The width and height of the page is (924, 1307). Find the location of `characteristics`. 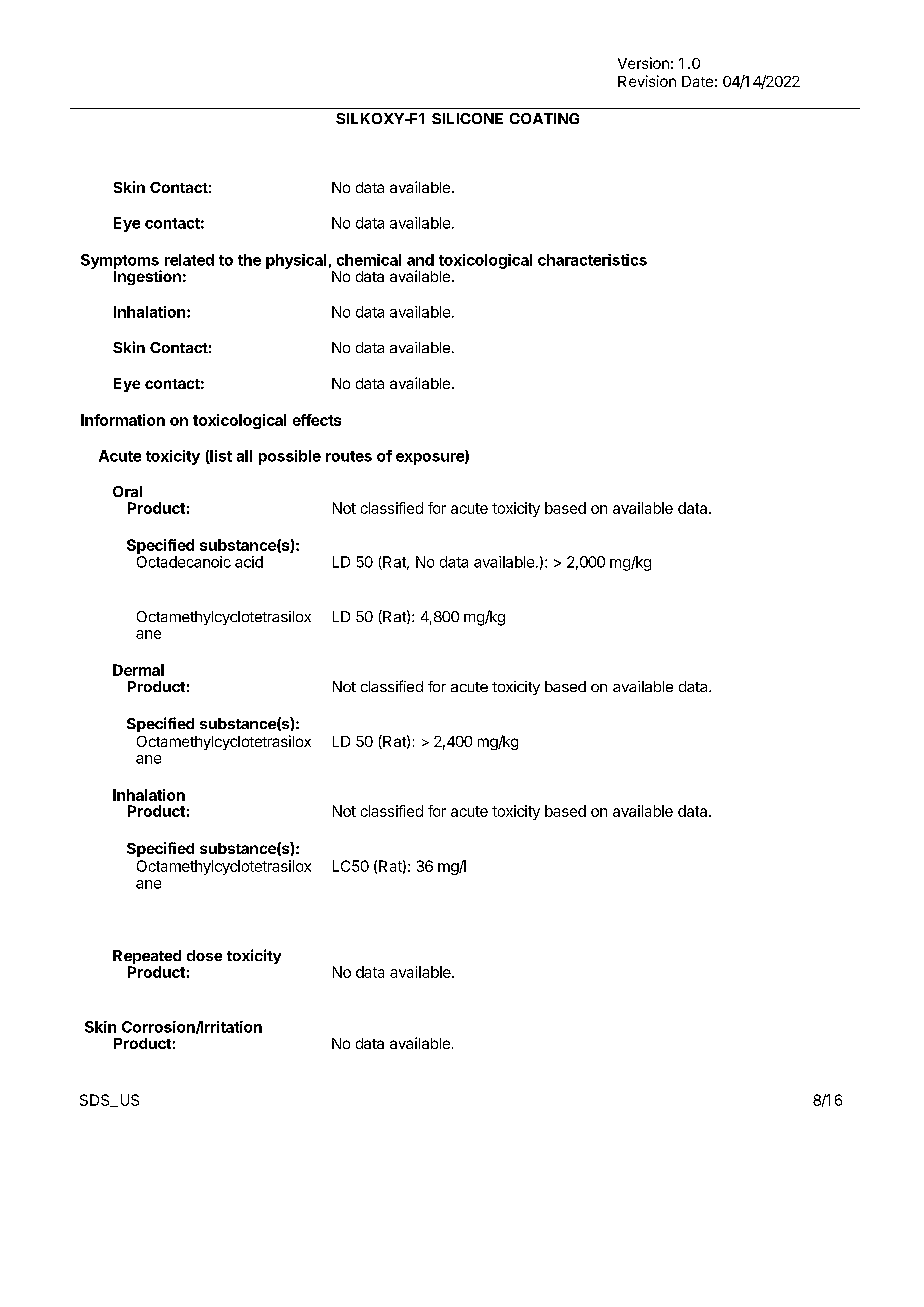

characteristics is located at coordinates (592, 260).
